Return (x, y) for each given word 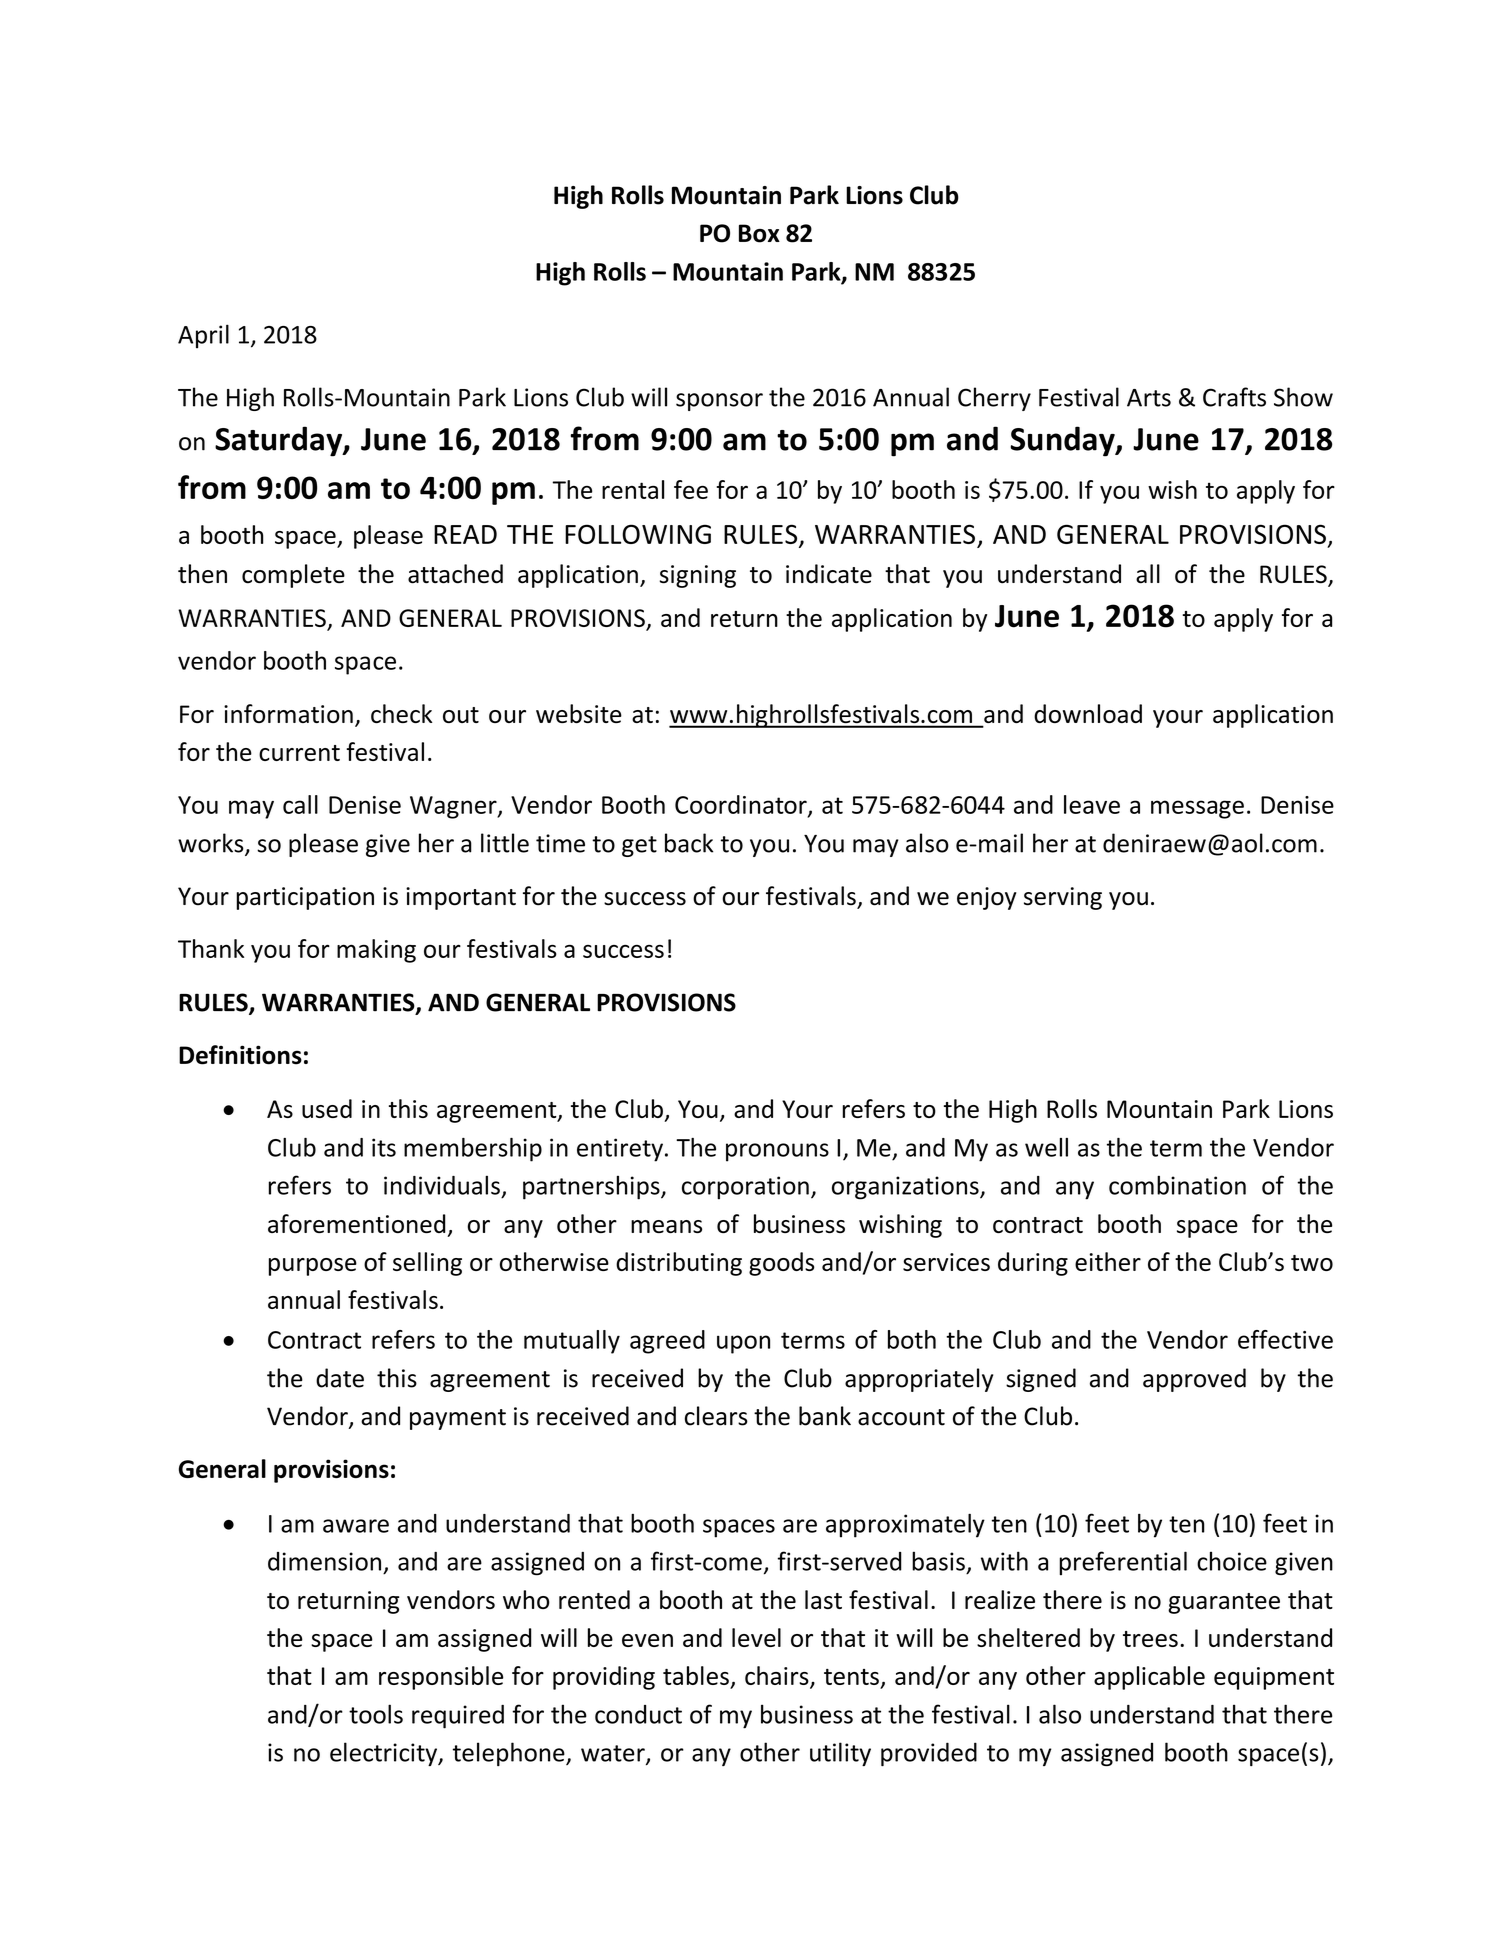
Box (759, 233)
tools (376, 1714)
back (689, 843)
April (203, 336)
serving (1063, 898)
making (376, 951)
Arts (1149, 398)
